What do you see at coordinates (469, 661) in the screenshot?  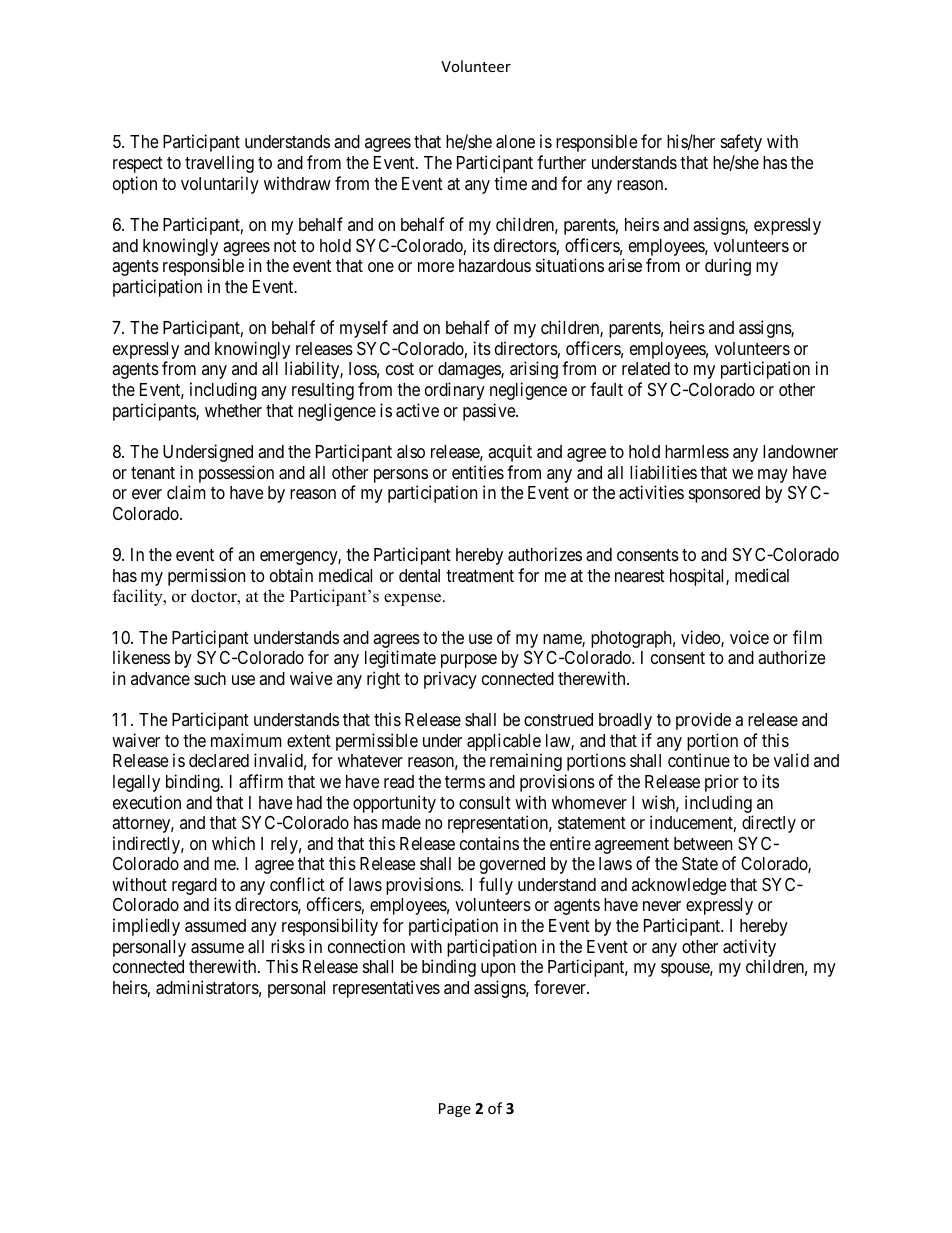 I see `purpose` at bounding box center [469, 661].
